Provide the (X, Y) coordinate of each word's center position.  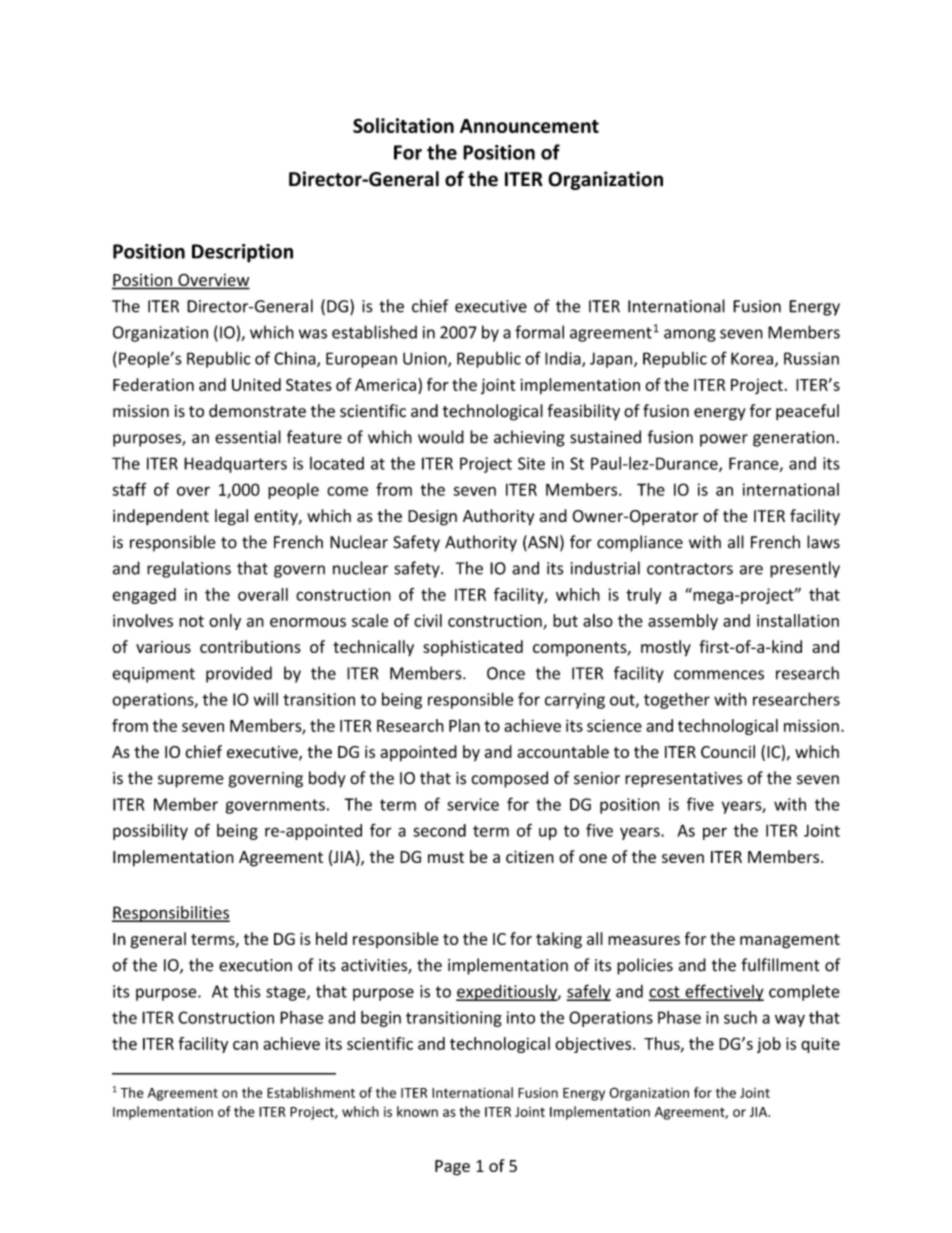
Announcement (529, 126)
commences (719, 675)
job (769, 1045)
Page (452, 1168)
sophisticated (473, 648)
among (690, 335)
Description (242, 253)
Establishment (311, 1092)
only (225, 622)
